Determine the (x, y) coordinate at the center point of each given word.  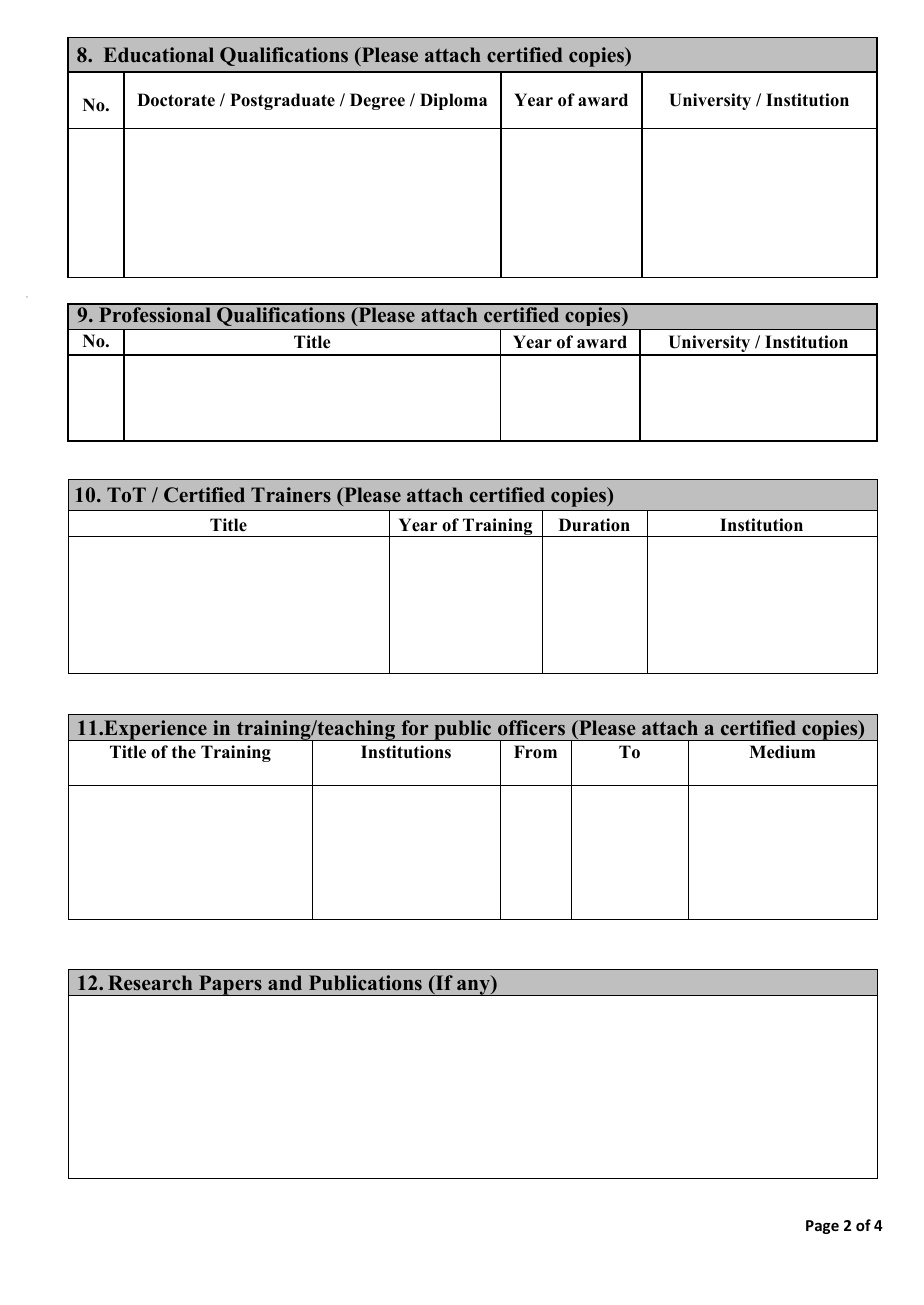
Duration (594, 525)
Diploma (453, 101)
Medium (782, 752)
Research (150, 983)
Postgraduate (282, 101)
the (184, 752)
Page (822, 1227)
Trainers (291, 495)
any (473, 987)
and (285, 983)
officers (531, 728)
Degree (377, 101)
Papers (230, 985)
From (535, 752)
